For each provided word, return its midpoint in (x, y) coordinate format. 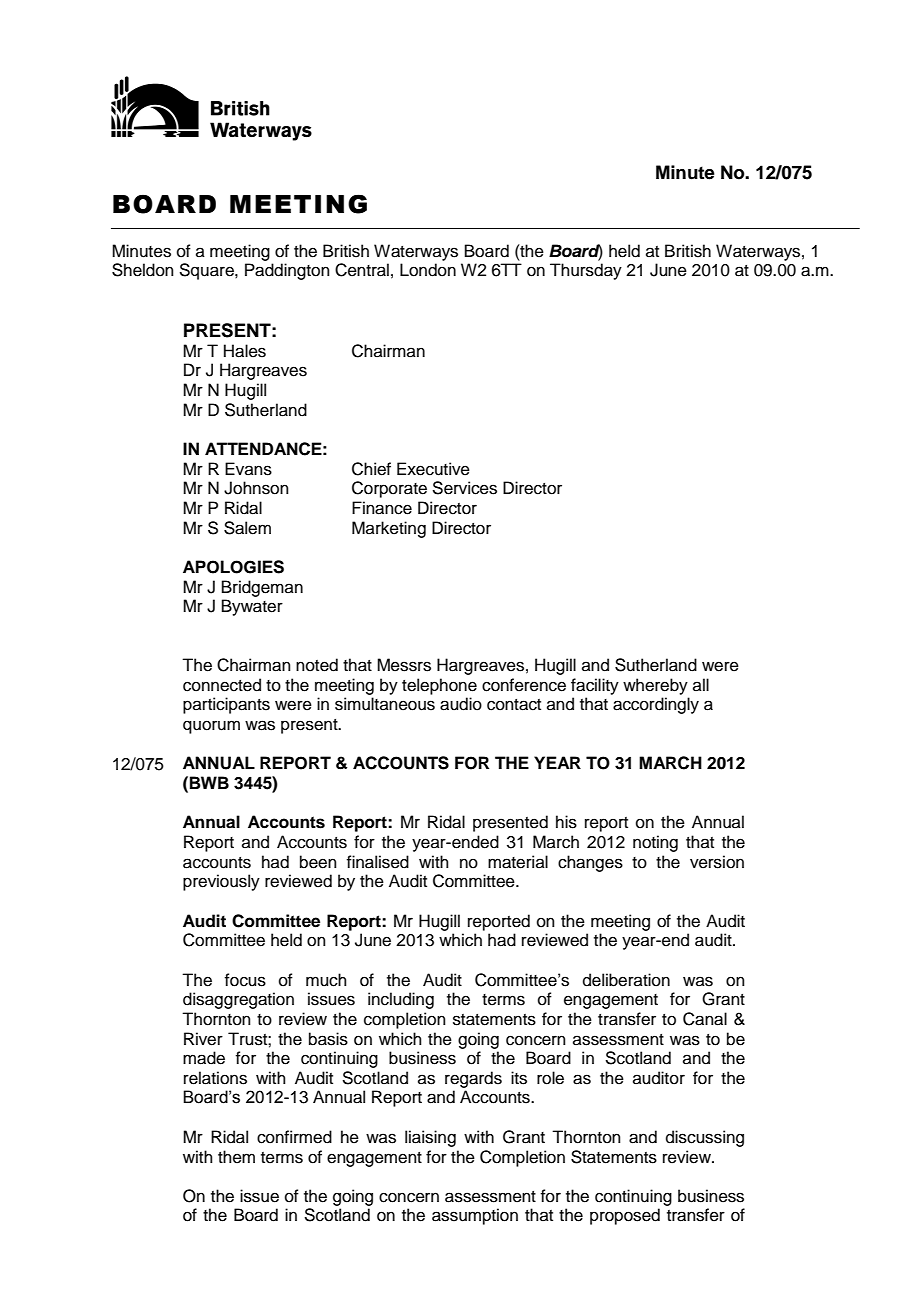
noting (655, 843)
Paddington (287, 271)
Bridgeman (262, 588)
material (518, 862)
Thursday (586, 271)
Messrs (404, 665)
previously (221, 882)
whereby (655, 686)
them (236, 1157)
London (428, 270)
